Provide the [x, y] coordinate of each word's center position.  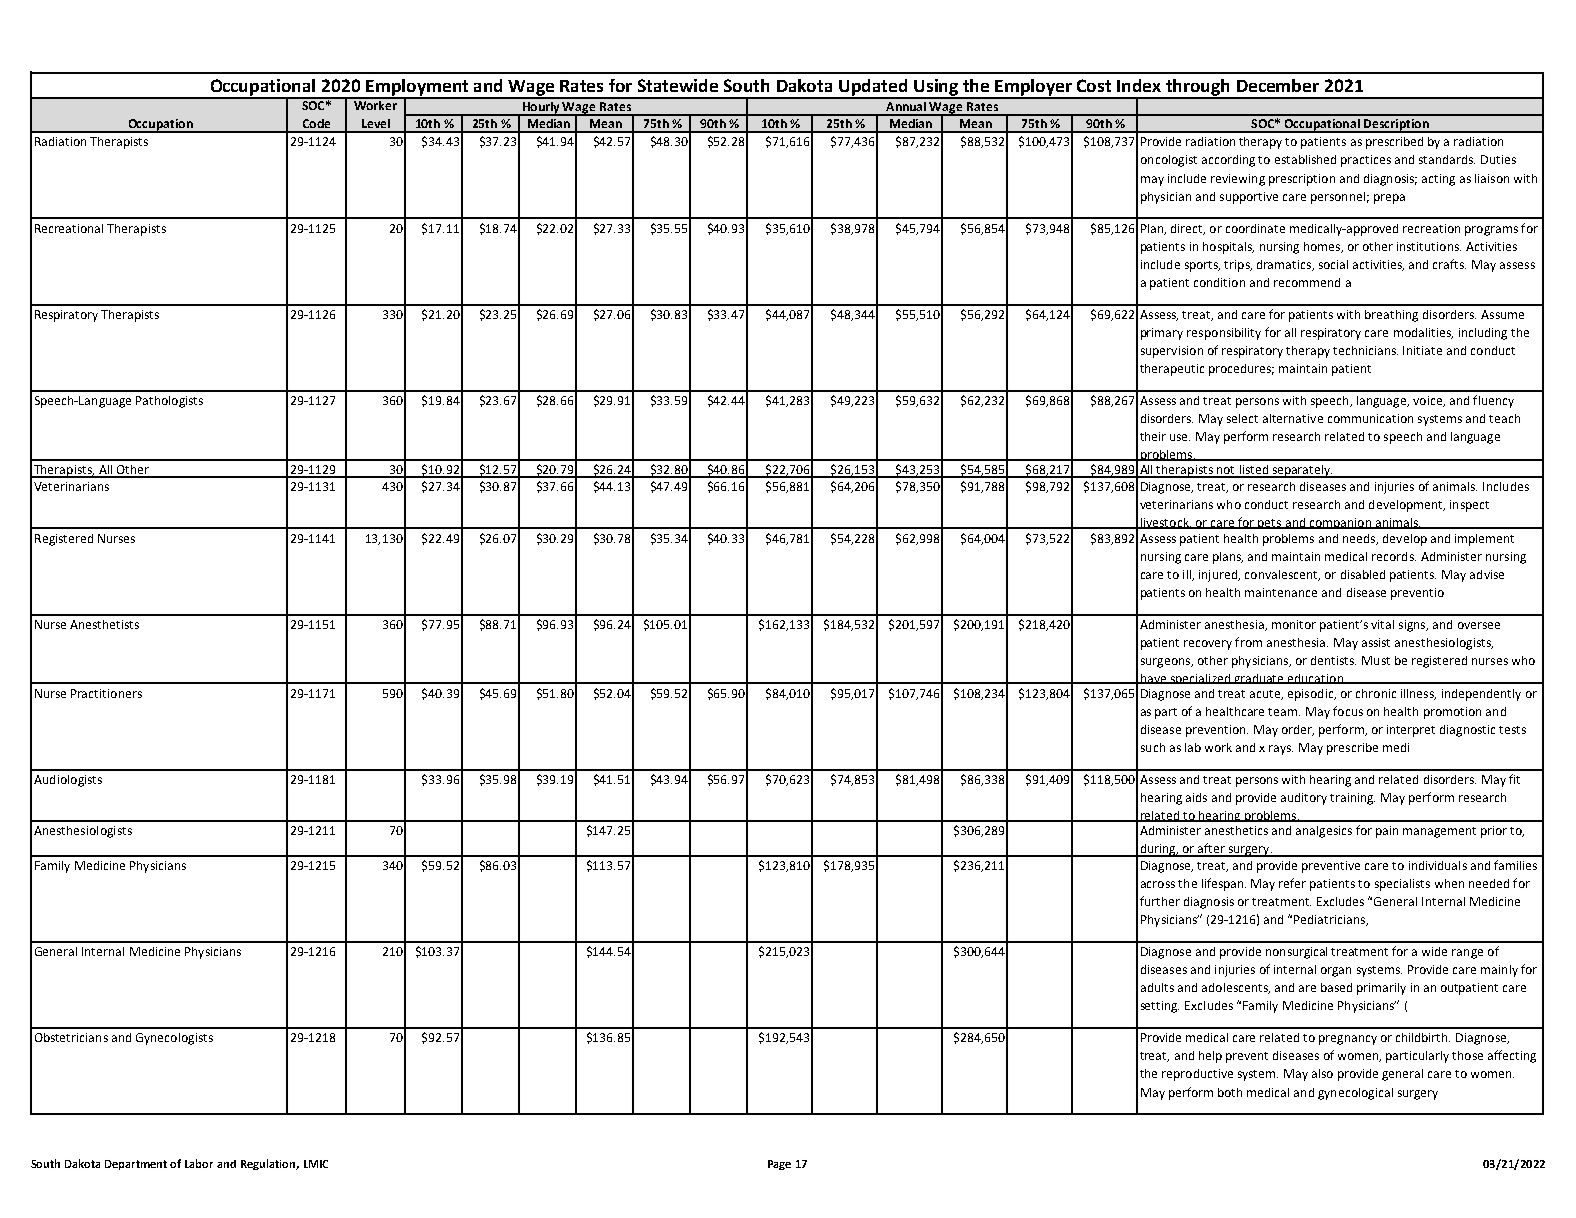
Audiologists [68, 781]
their [1153, 436]
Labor [199, 1163]
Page [779, 1165]
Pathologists [169, 402]
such [1153, 747]
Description [1396, 126]
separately [1301, 471]
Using [937, 88]
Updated [874, 88]
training [1352, 799]
